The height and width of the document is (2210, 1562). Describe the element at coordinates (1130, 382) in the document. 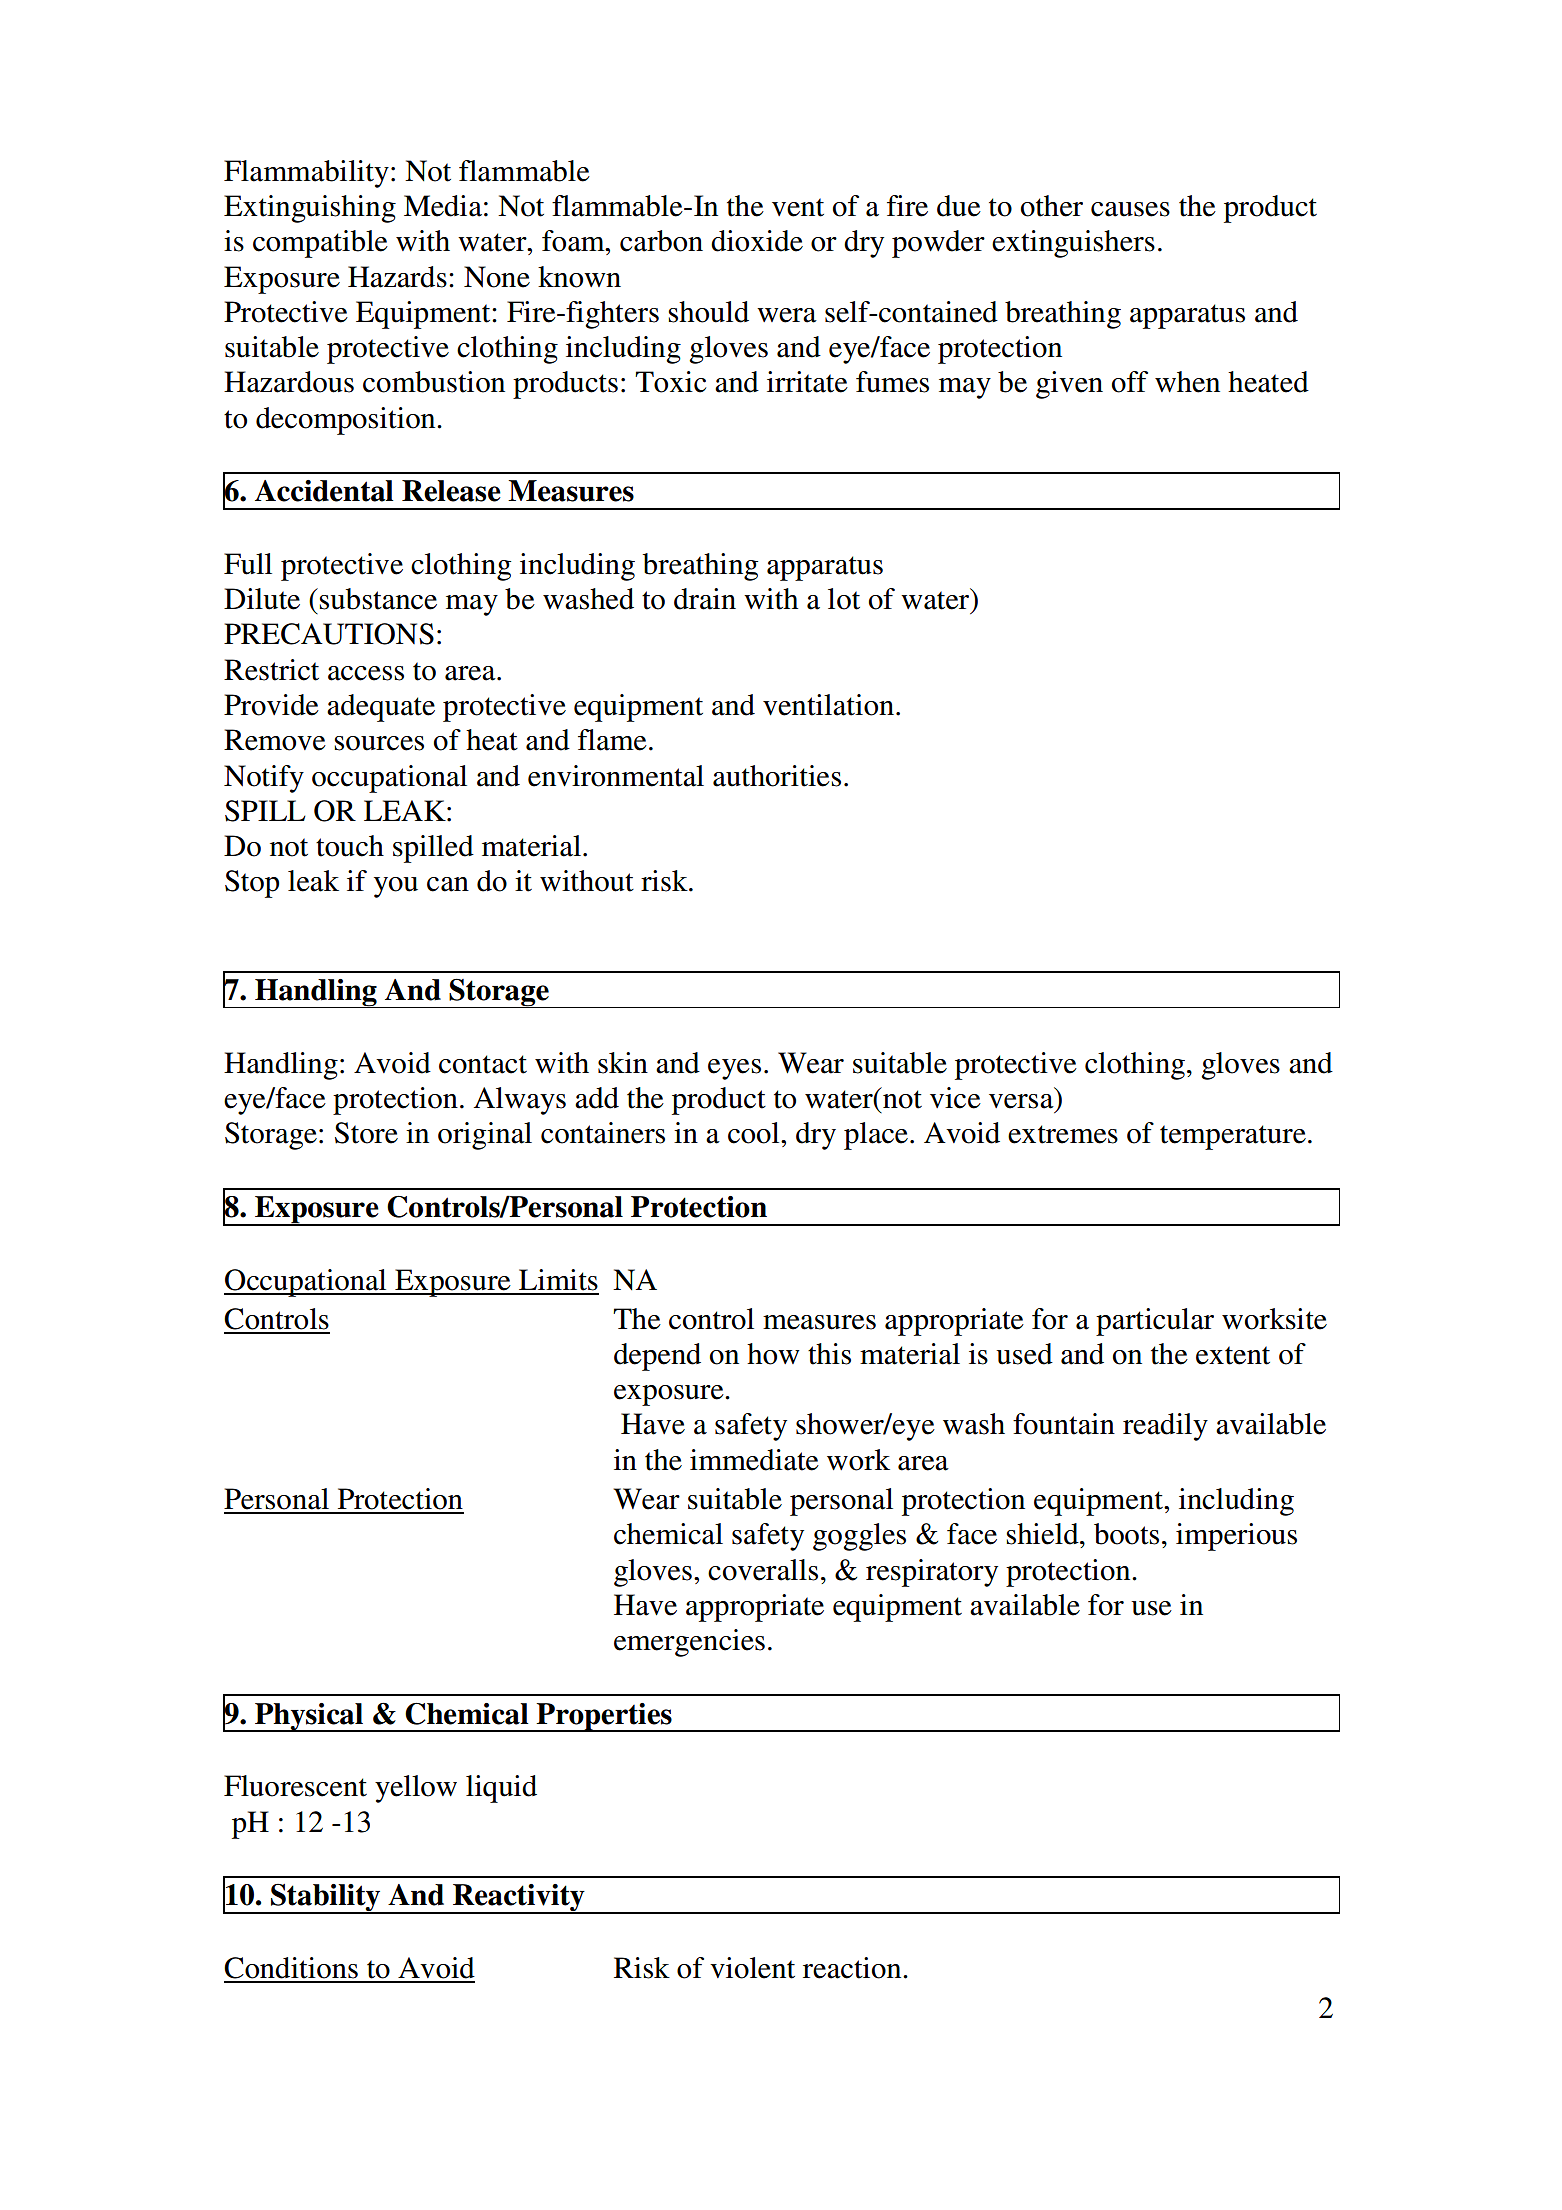

I see `off` at that location.
